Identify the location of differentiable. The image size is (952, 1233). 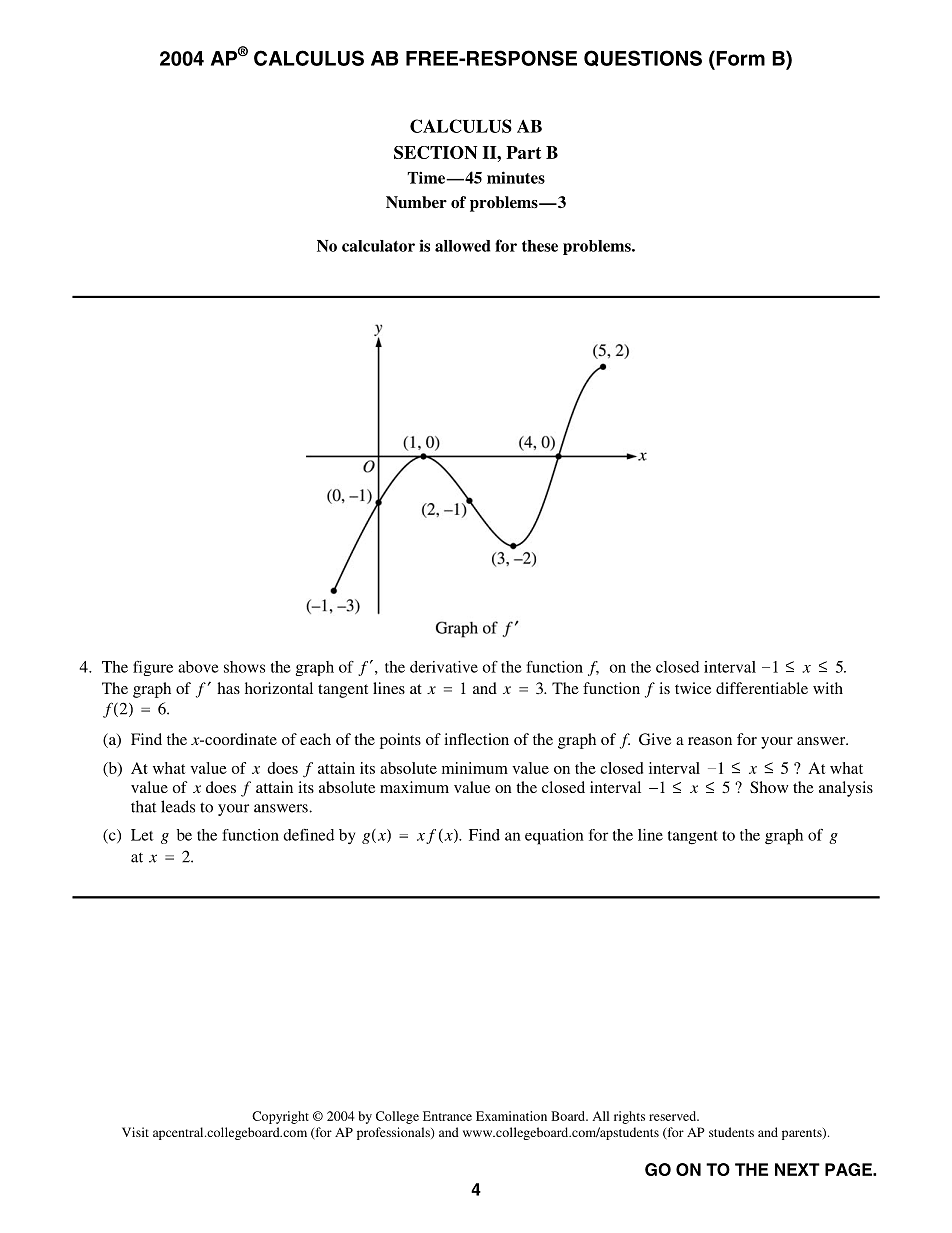
(762, 688).
